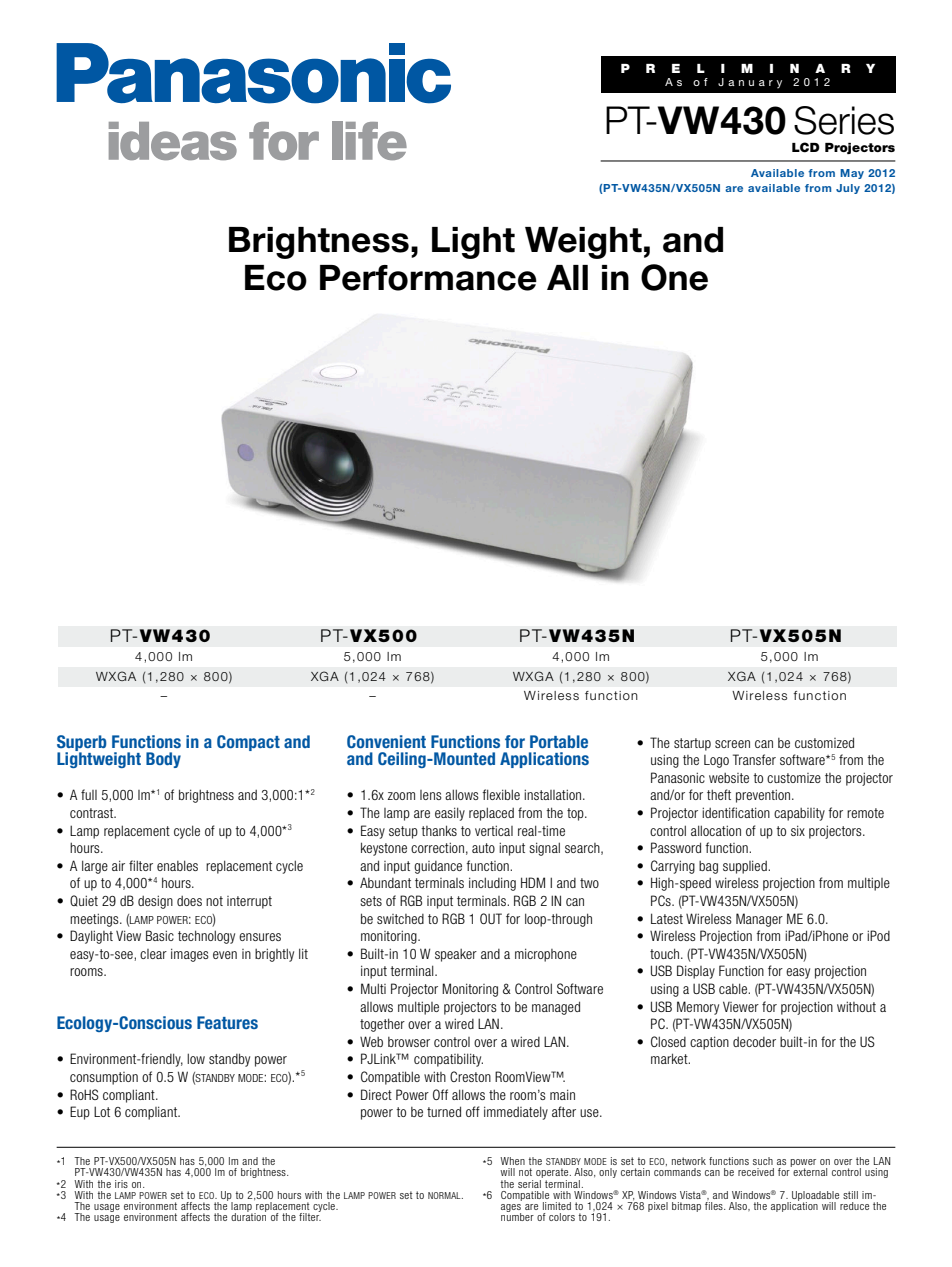 This screenshot has height=1267, width=952. What do you see at coordinates (121, 1184) in the screenshot?
I see `iris` at bounding box center [121, 1184].
